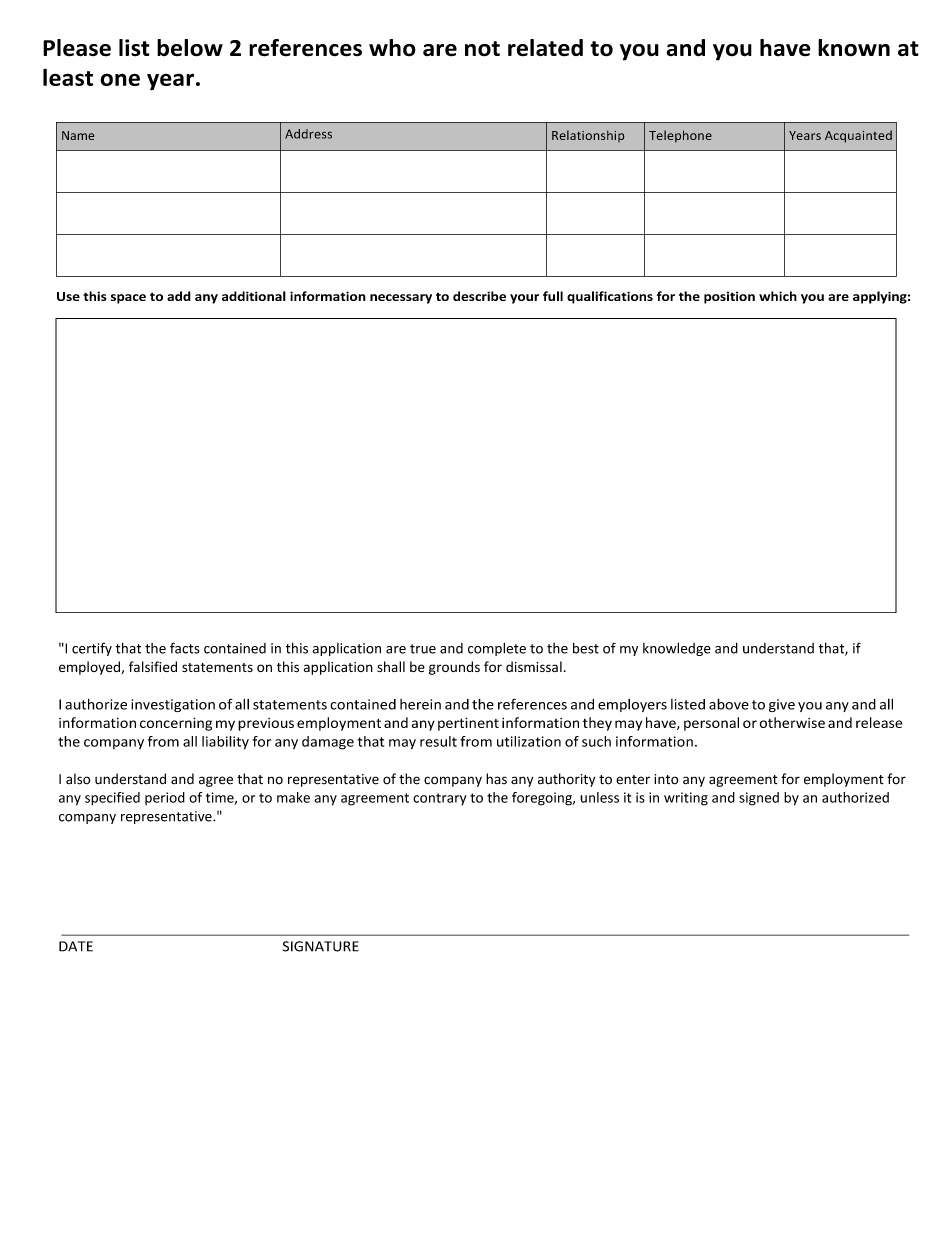 This screenshot has height=1233, width=952. I want to click on facts, so click(185, 648).
